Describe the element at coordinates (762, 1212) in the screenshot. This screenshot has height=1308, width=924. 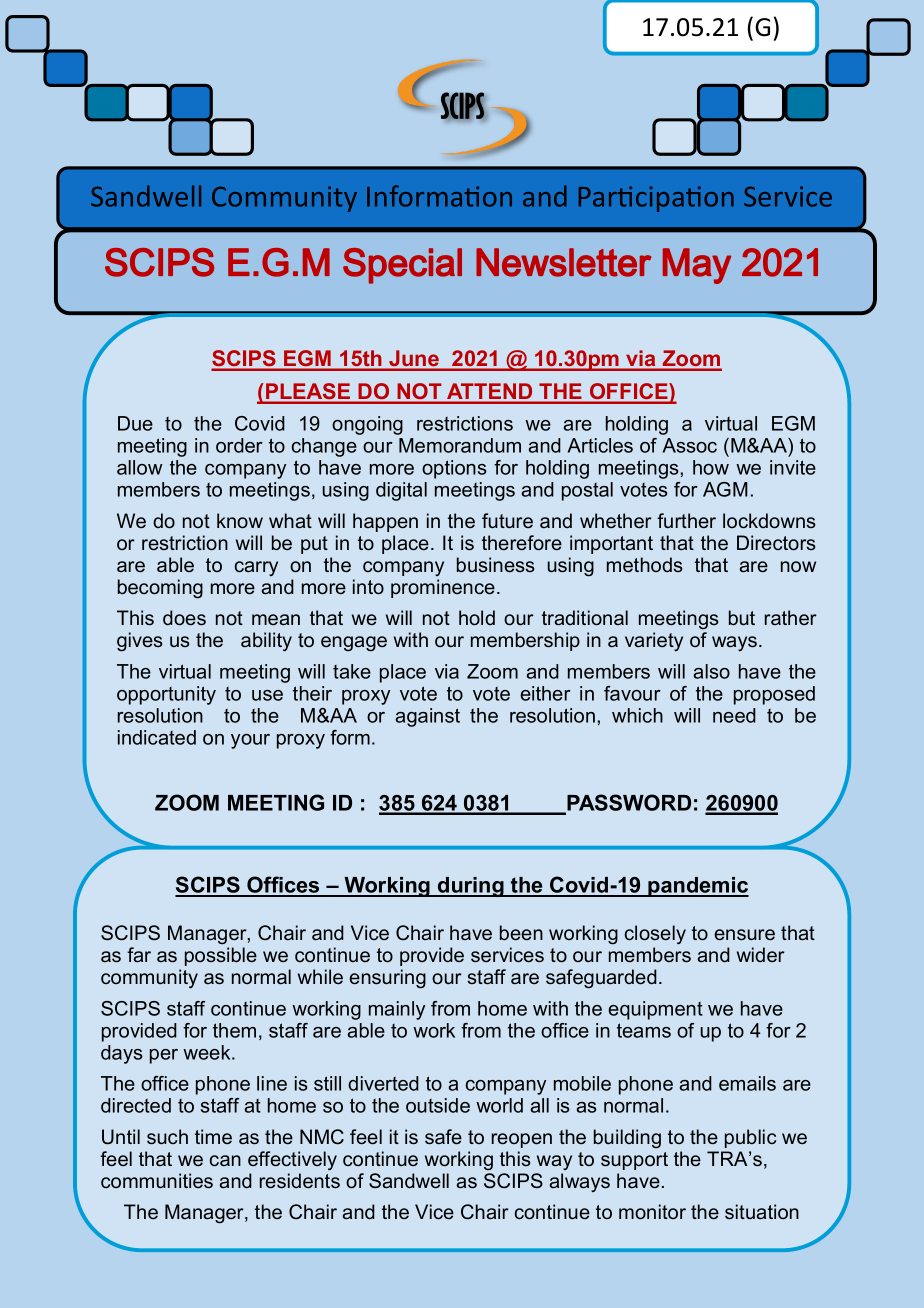
I see `situation` at that location.
